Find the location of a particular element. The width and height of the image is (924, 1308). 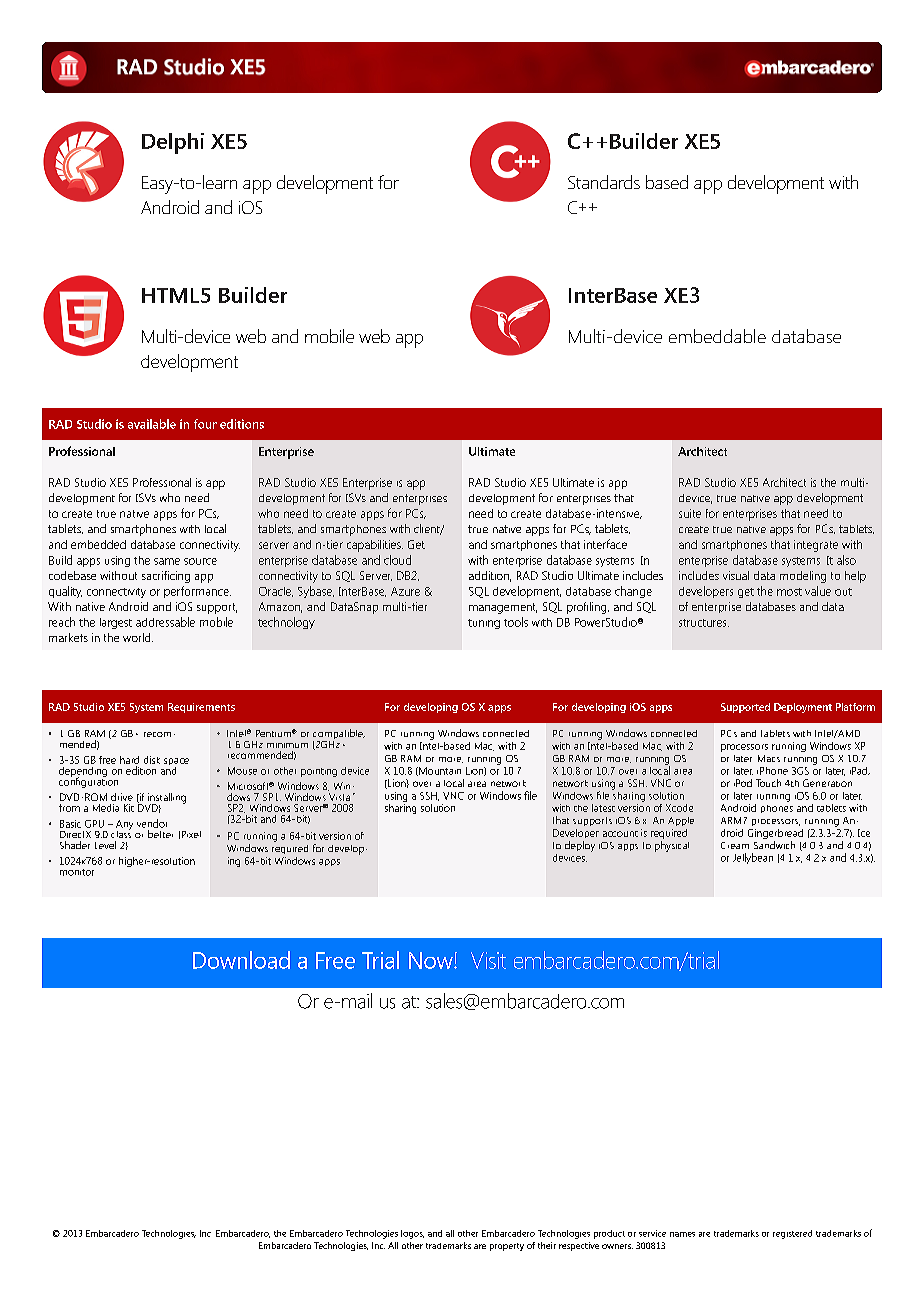

Standards is located at coordinates (604, 182).
